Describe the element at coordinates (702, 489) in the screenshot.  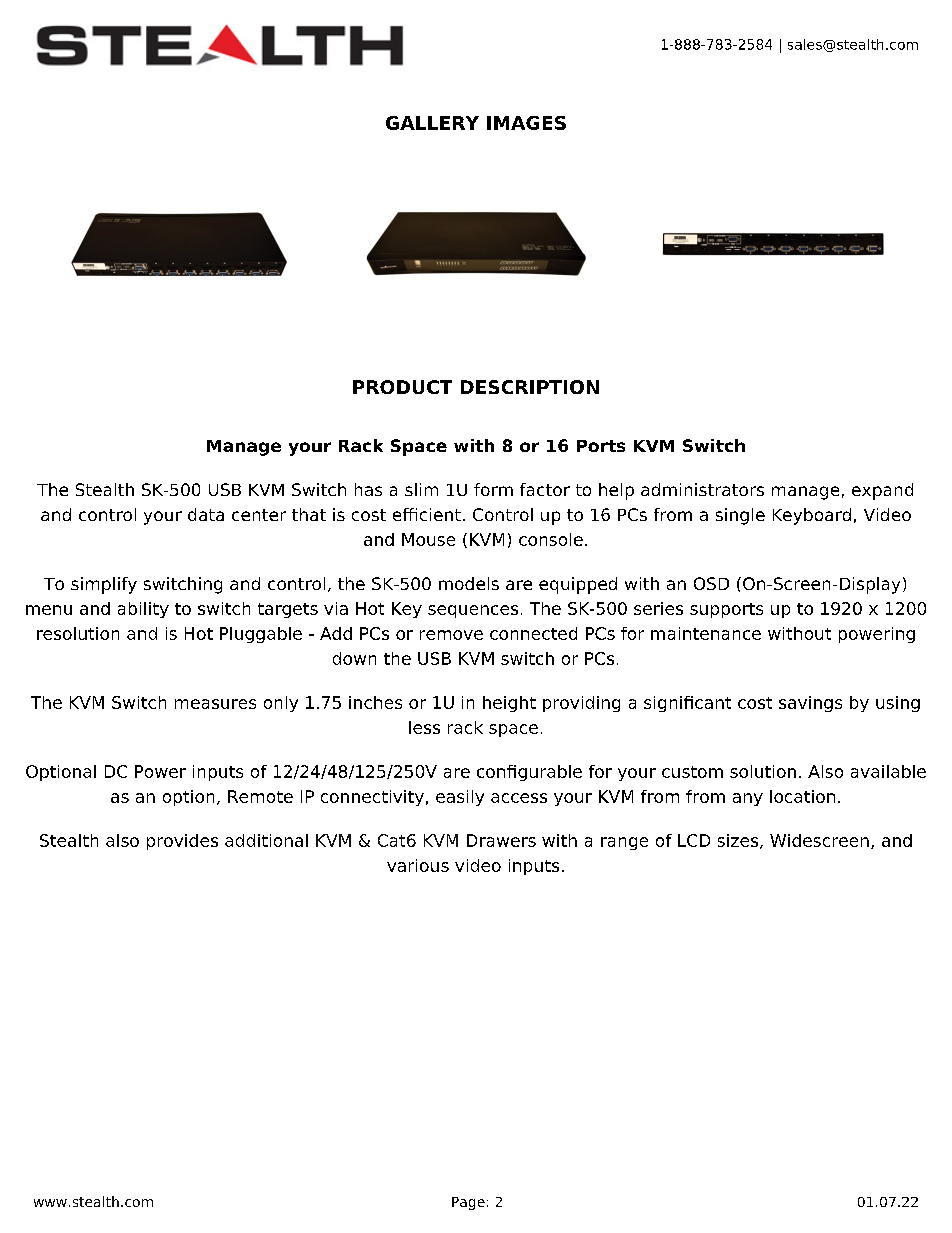
I see `administrators` at that location.
